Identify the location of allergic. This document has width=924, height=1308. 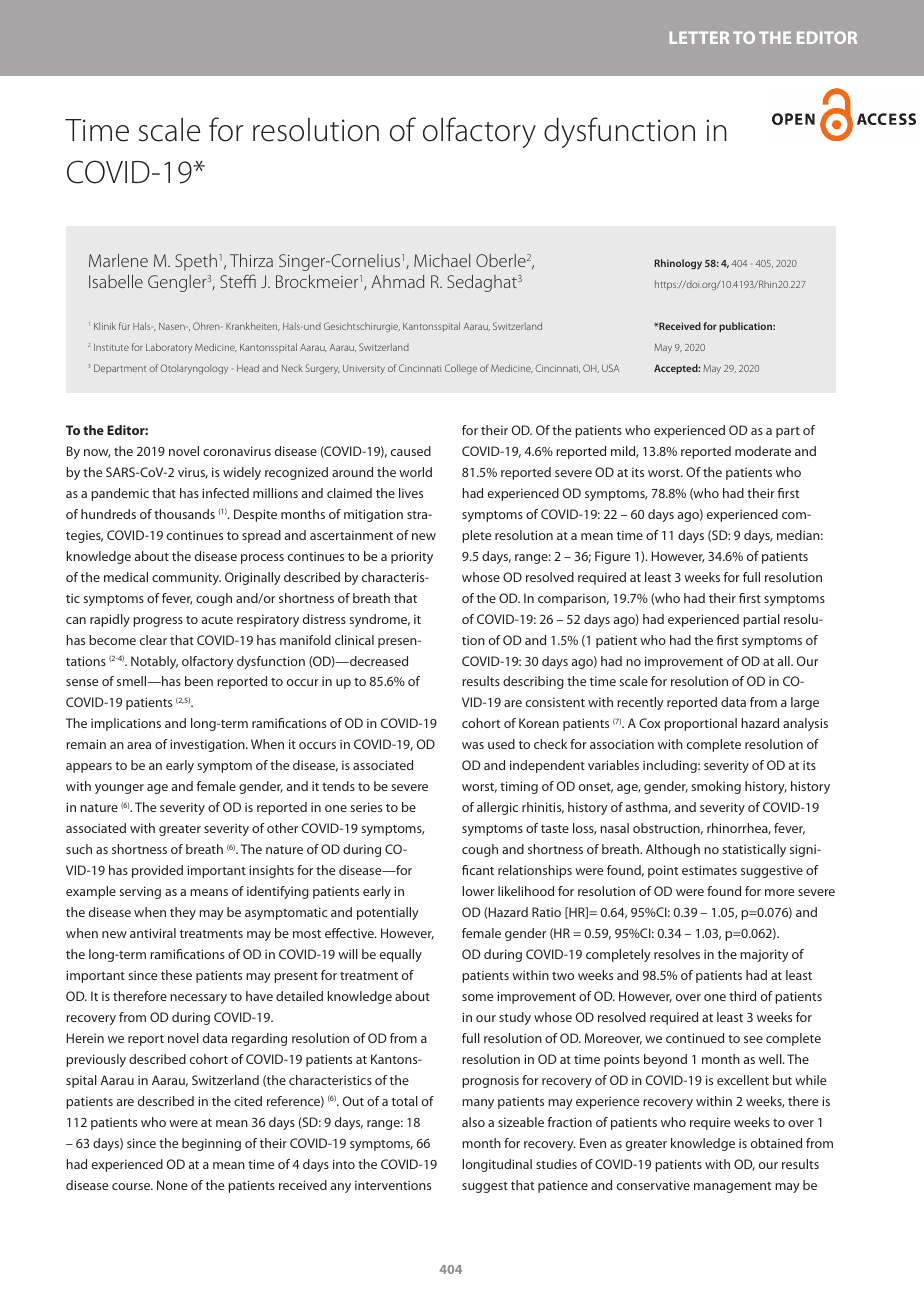
(497, 808).
